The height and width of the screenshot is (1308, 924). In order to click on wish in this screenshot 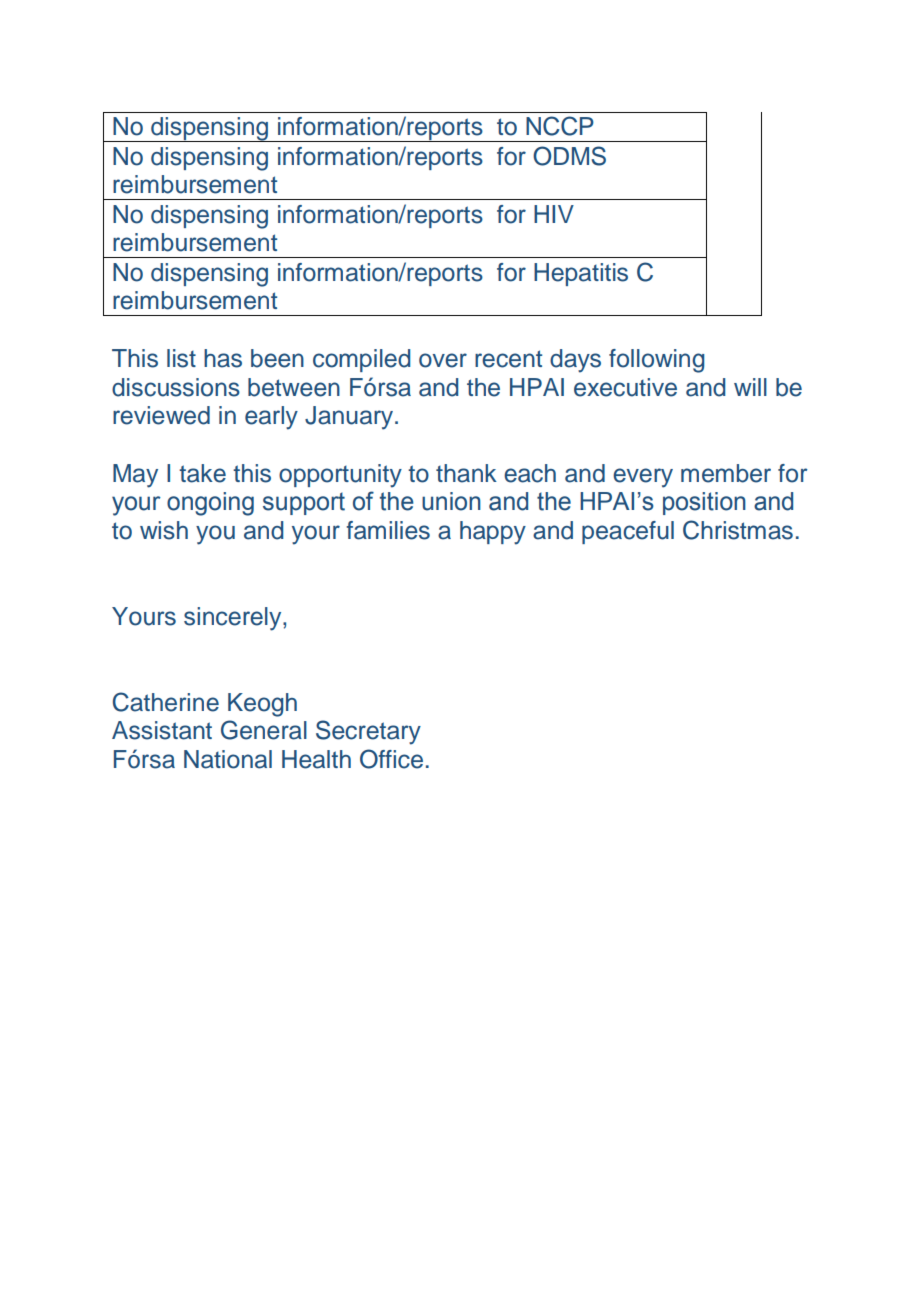, I will do `click(164, 530)`.
